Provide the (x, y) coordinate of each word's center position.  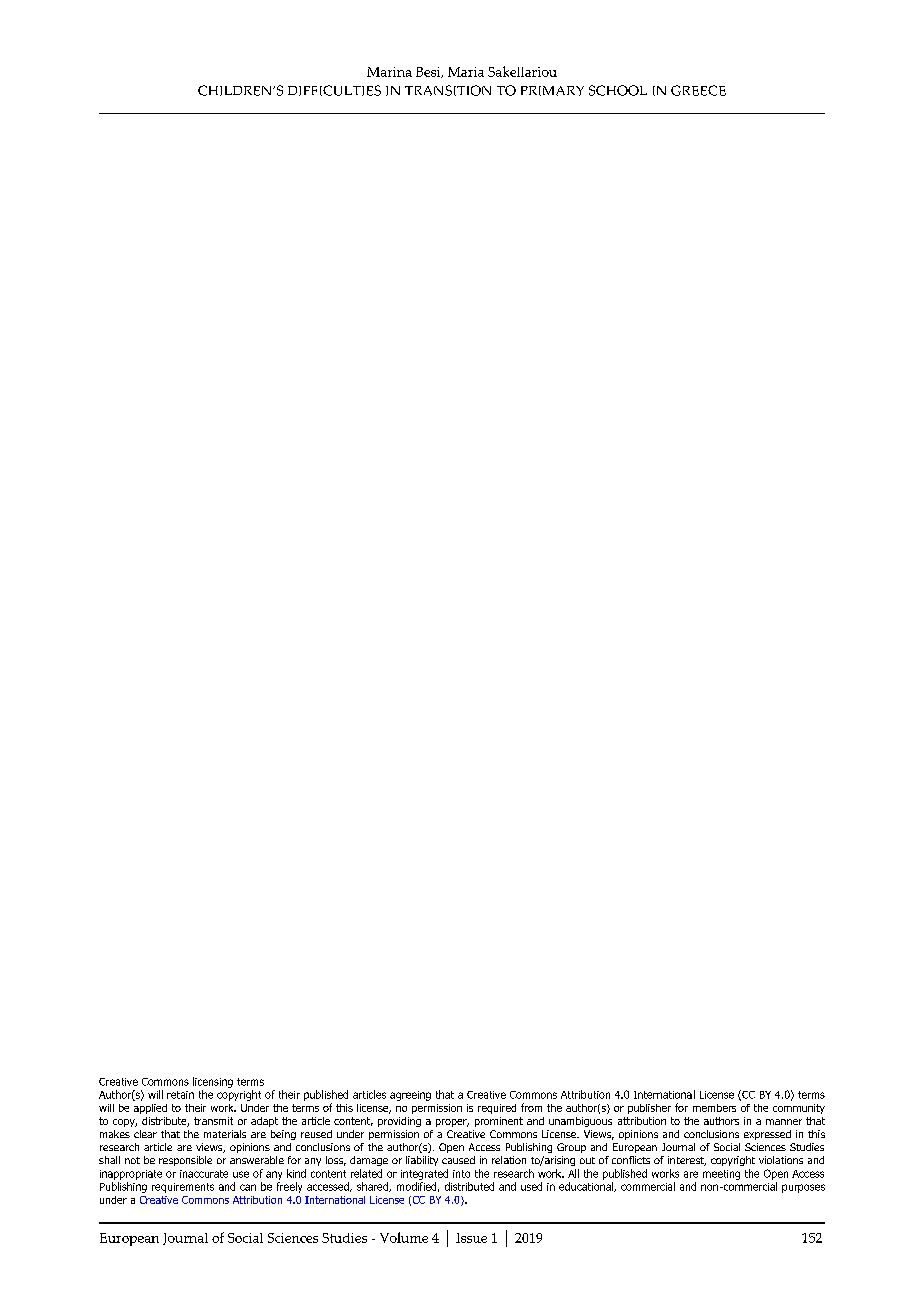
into (461, 1174)
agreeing (410, 1096)
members (714, 1108)
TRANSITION (448, 90)
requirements (183, 1188)
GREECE (698, 90)
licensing (213, 1082)
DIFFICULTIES (334, 90)
